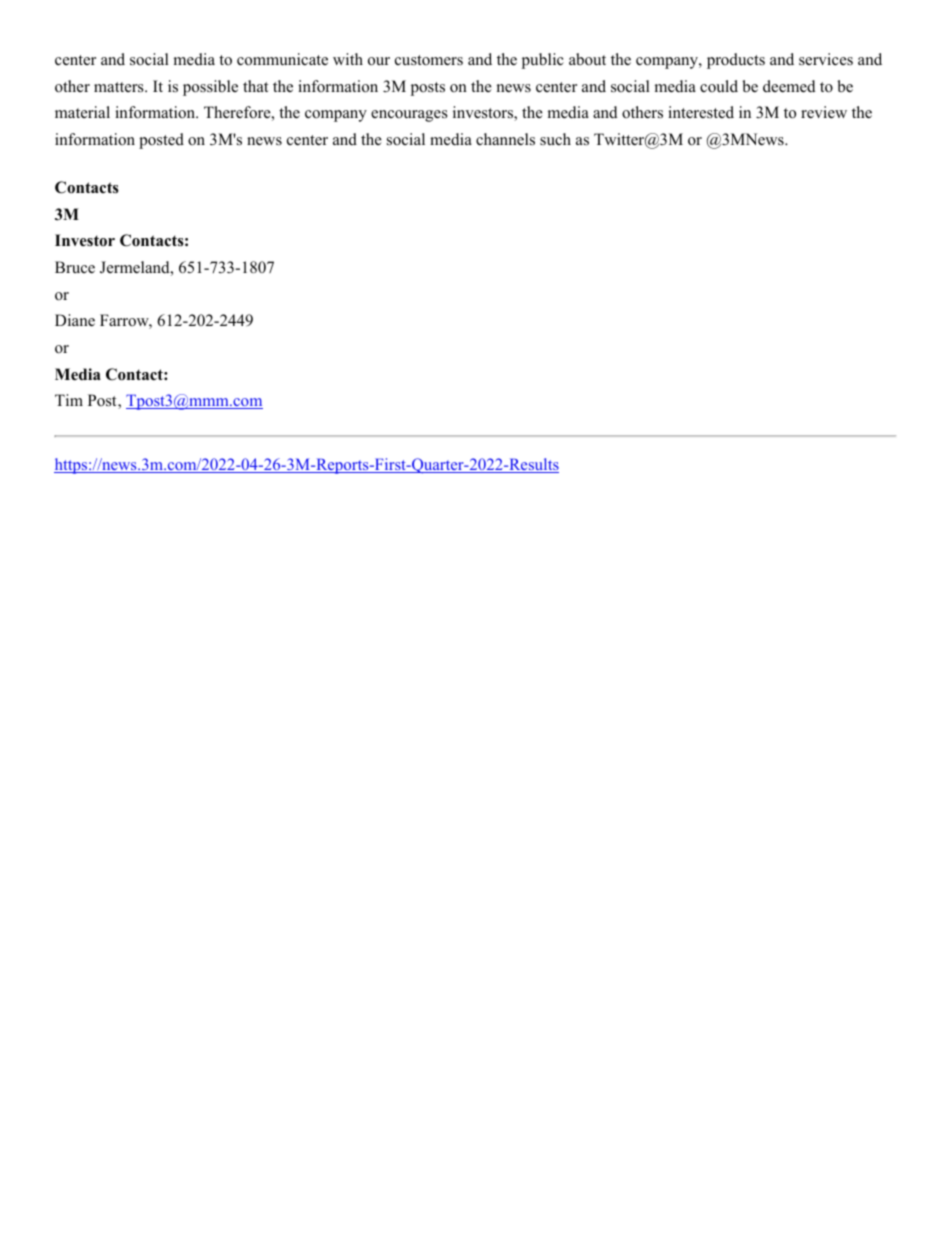 The height and width of the screenshot is (1233, 952). I want to click on customers, so click(429, 60).
